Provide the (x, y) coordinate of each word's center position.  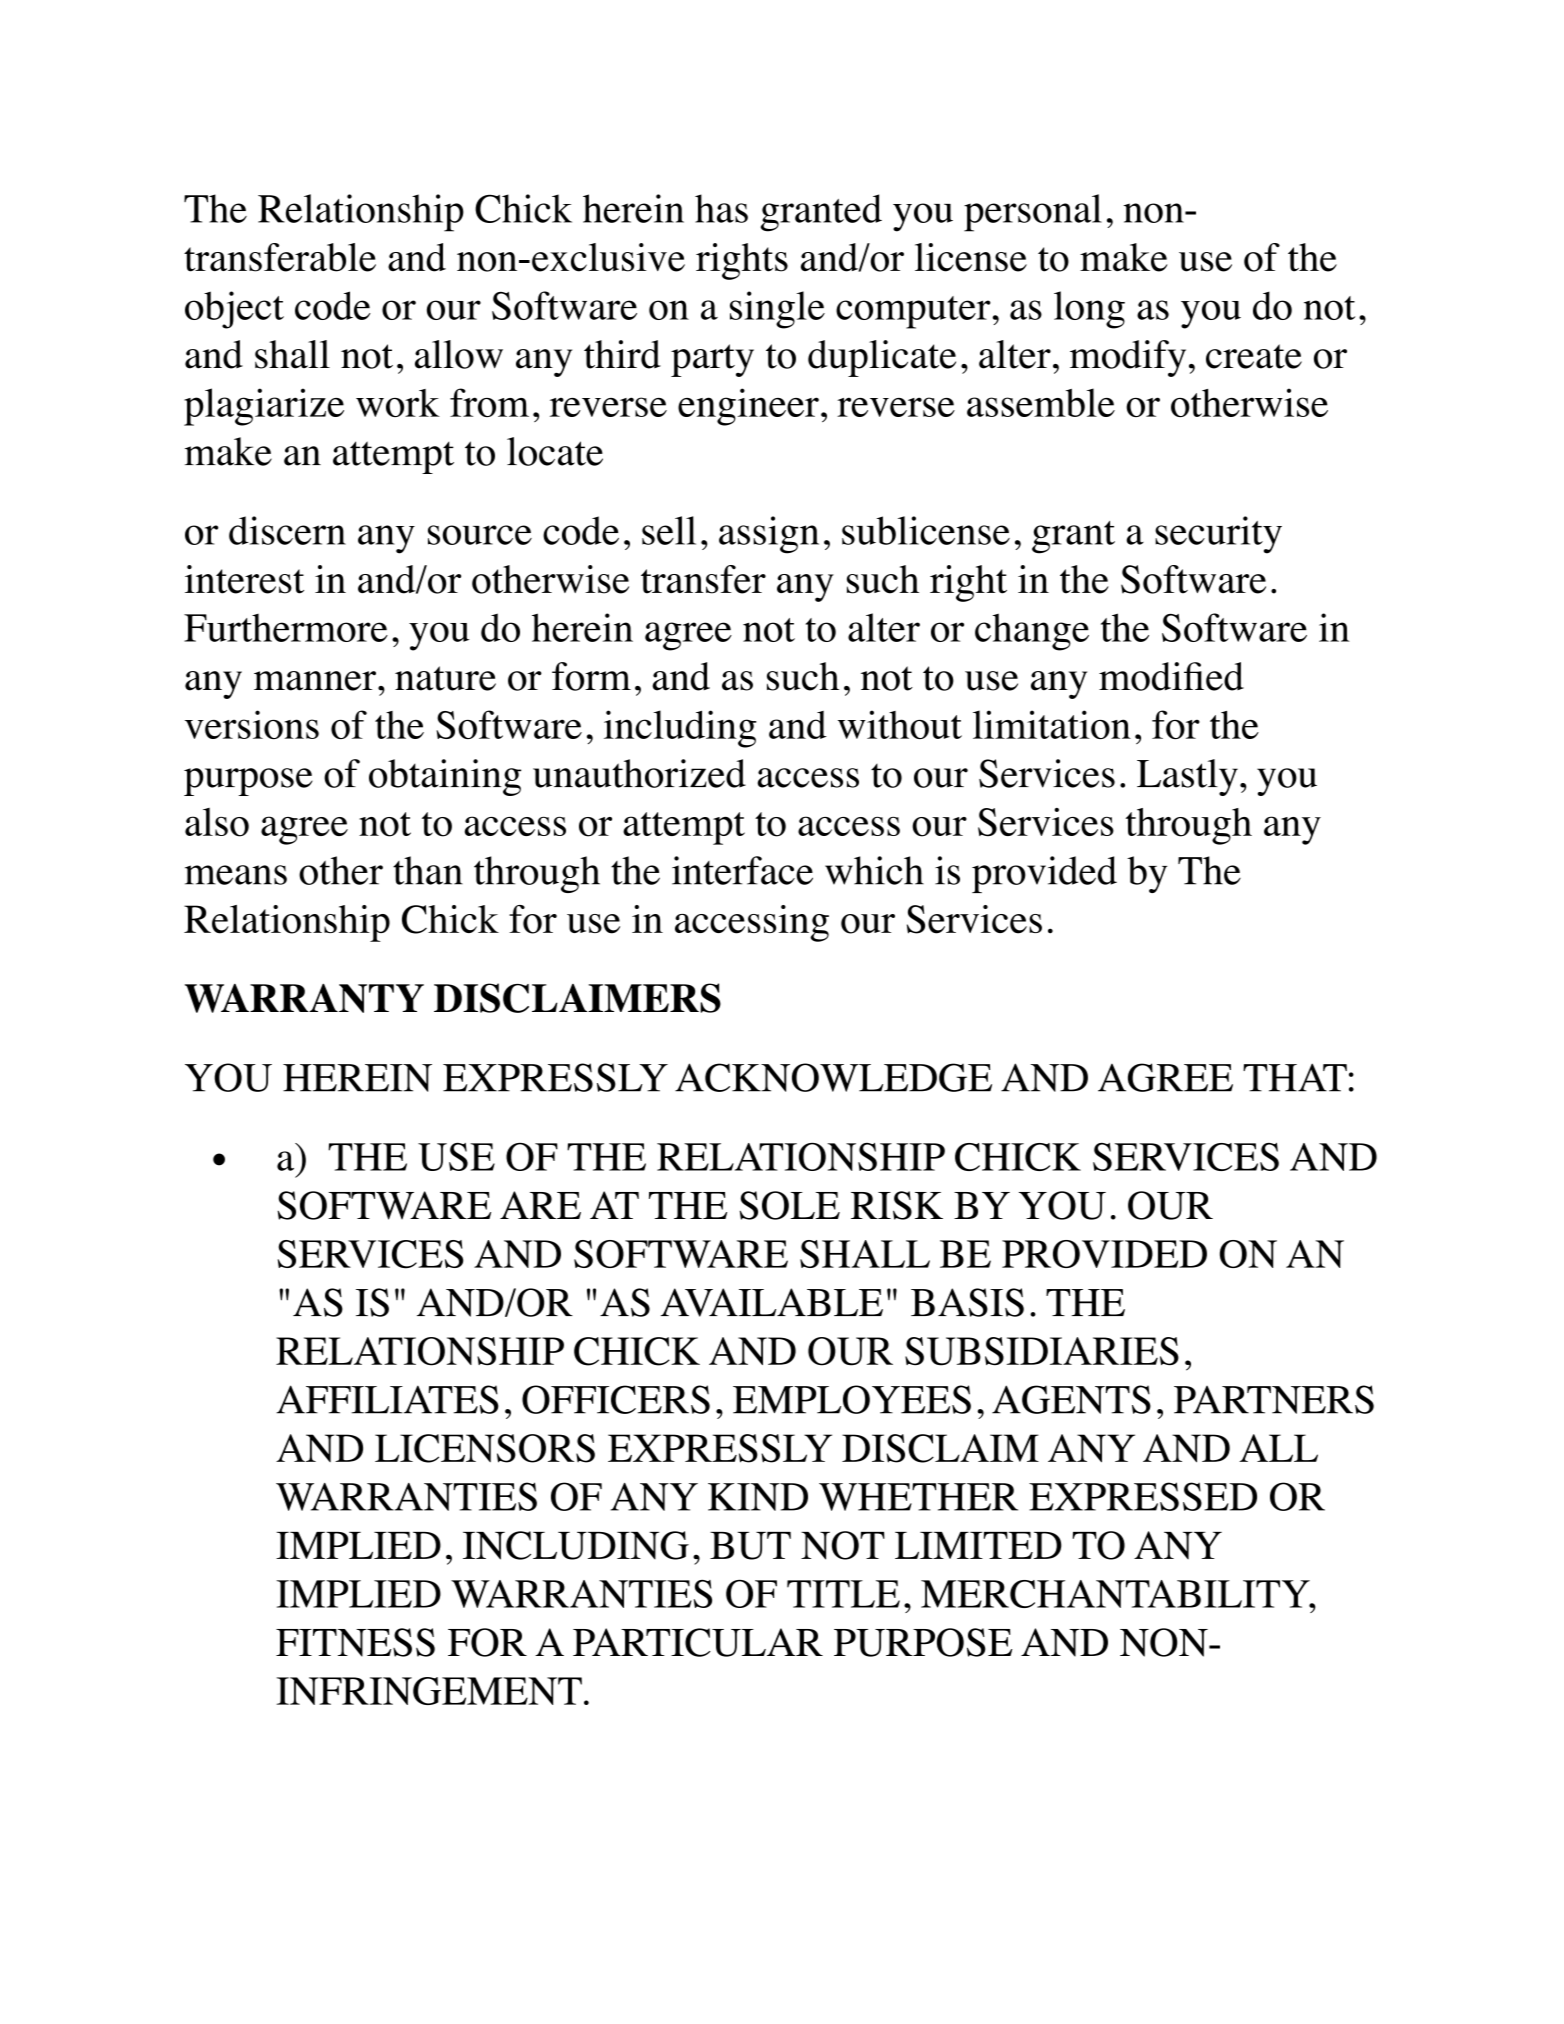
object (234, 310)
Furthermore (286, 628)
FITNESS (355, 1642)
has (721, 208)
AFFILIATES (387, 1399)
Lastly (1187, 777)
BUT (750, 1546)
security (1218, 535)
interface (742, 870)
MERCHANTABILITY (1116, 1594)
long (1089, 310)
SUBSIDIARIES (1042, 1351)
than (428, 870)
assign (769, 535)
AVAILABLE (772, 1302)
